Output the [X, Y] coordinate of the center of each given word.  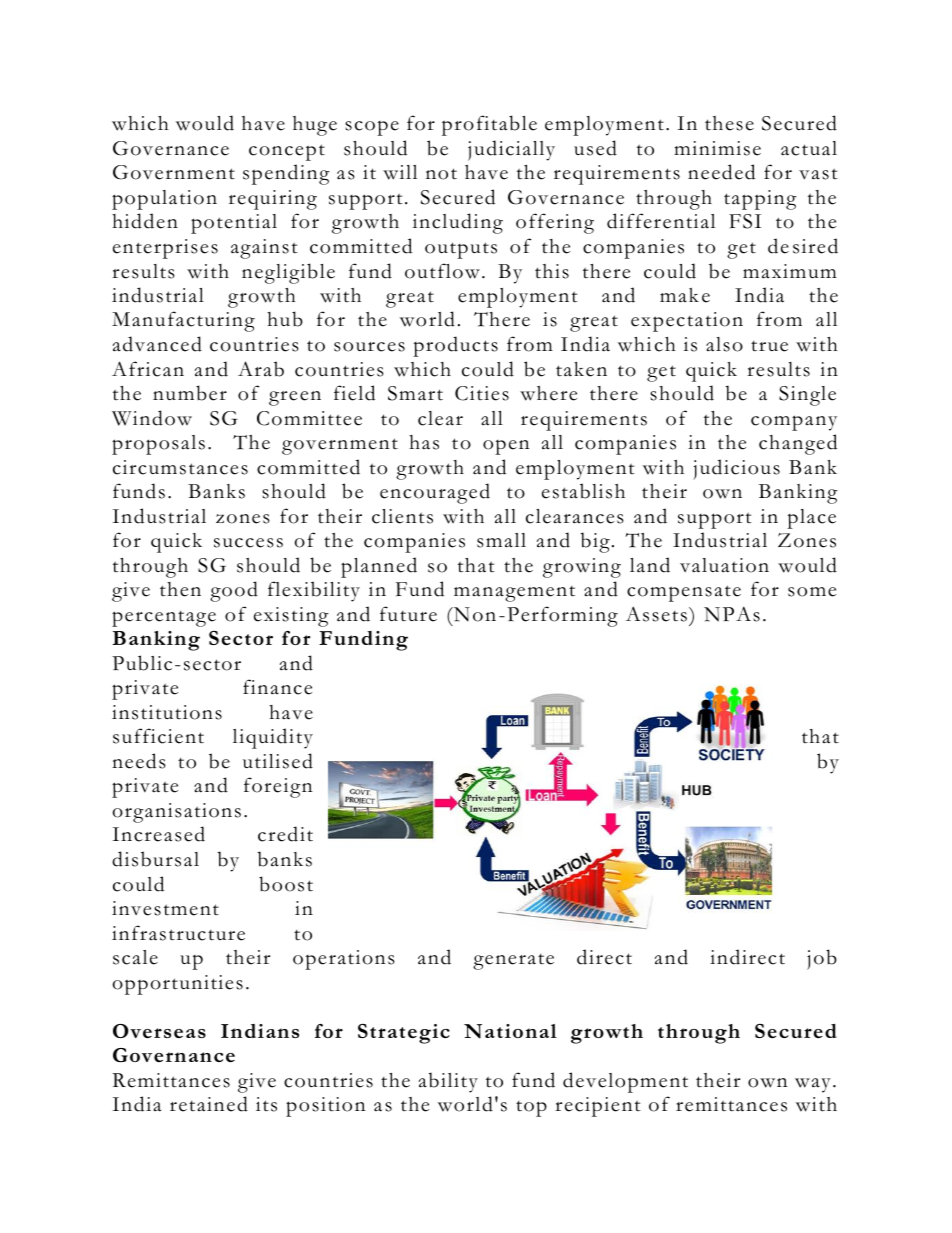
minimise [717, 148]
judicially [511, 150]
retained [209, 1104]
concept [287, 152]
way [813, 1085]
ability [448, 1082]
